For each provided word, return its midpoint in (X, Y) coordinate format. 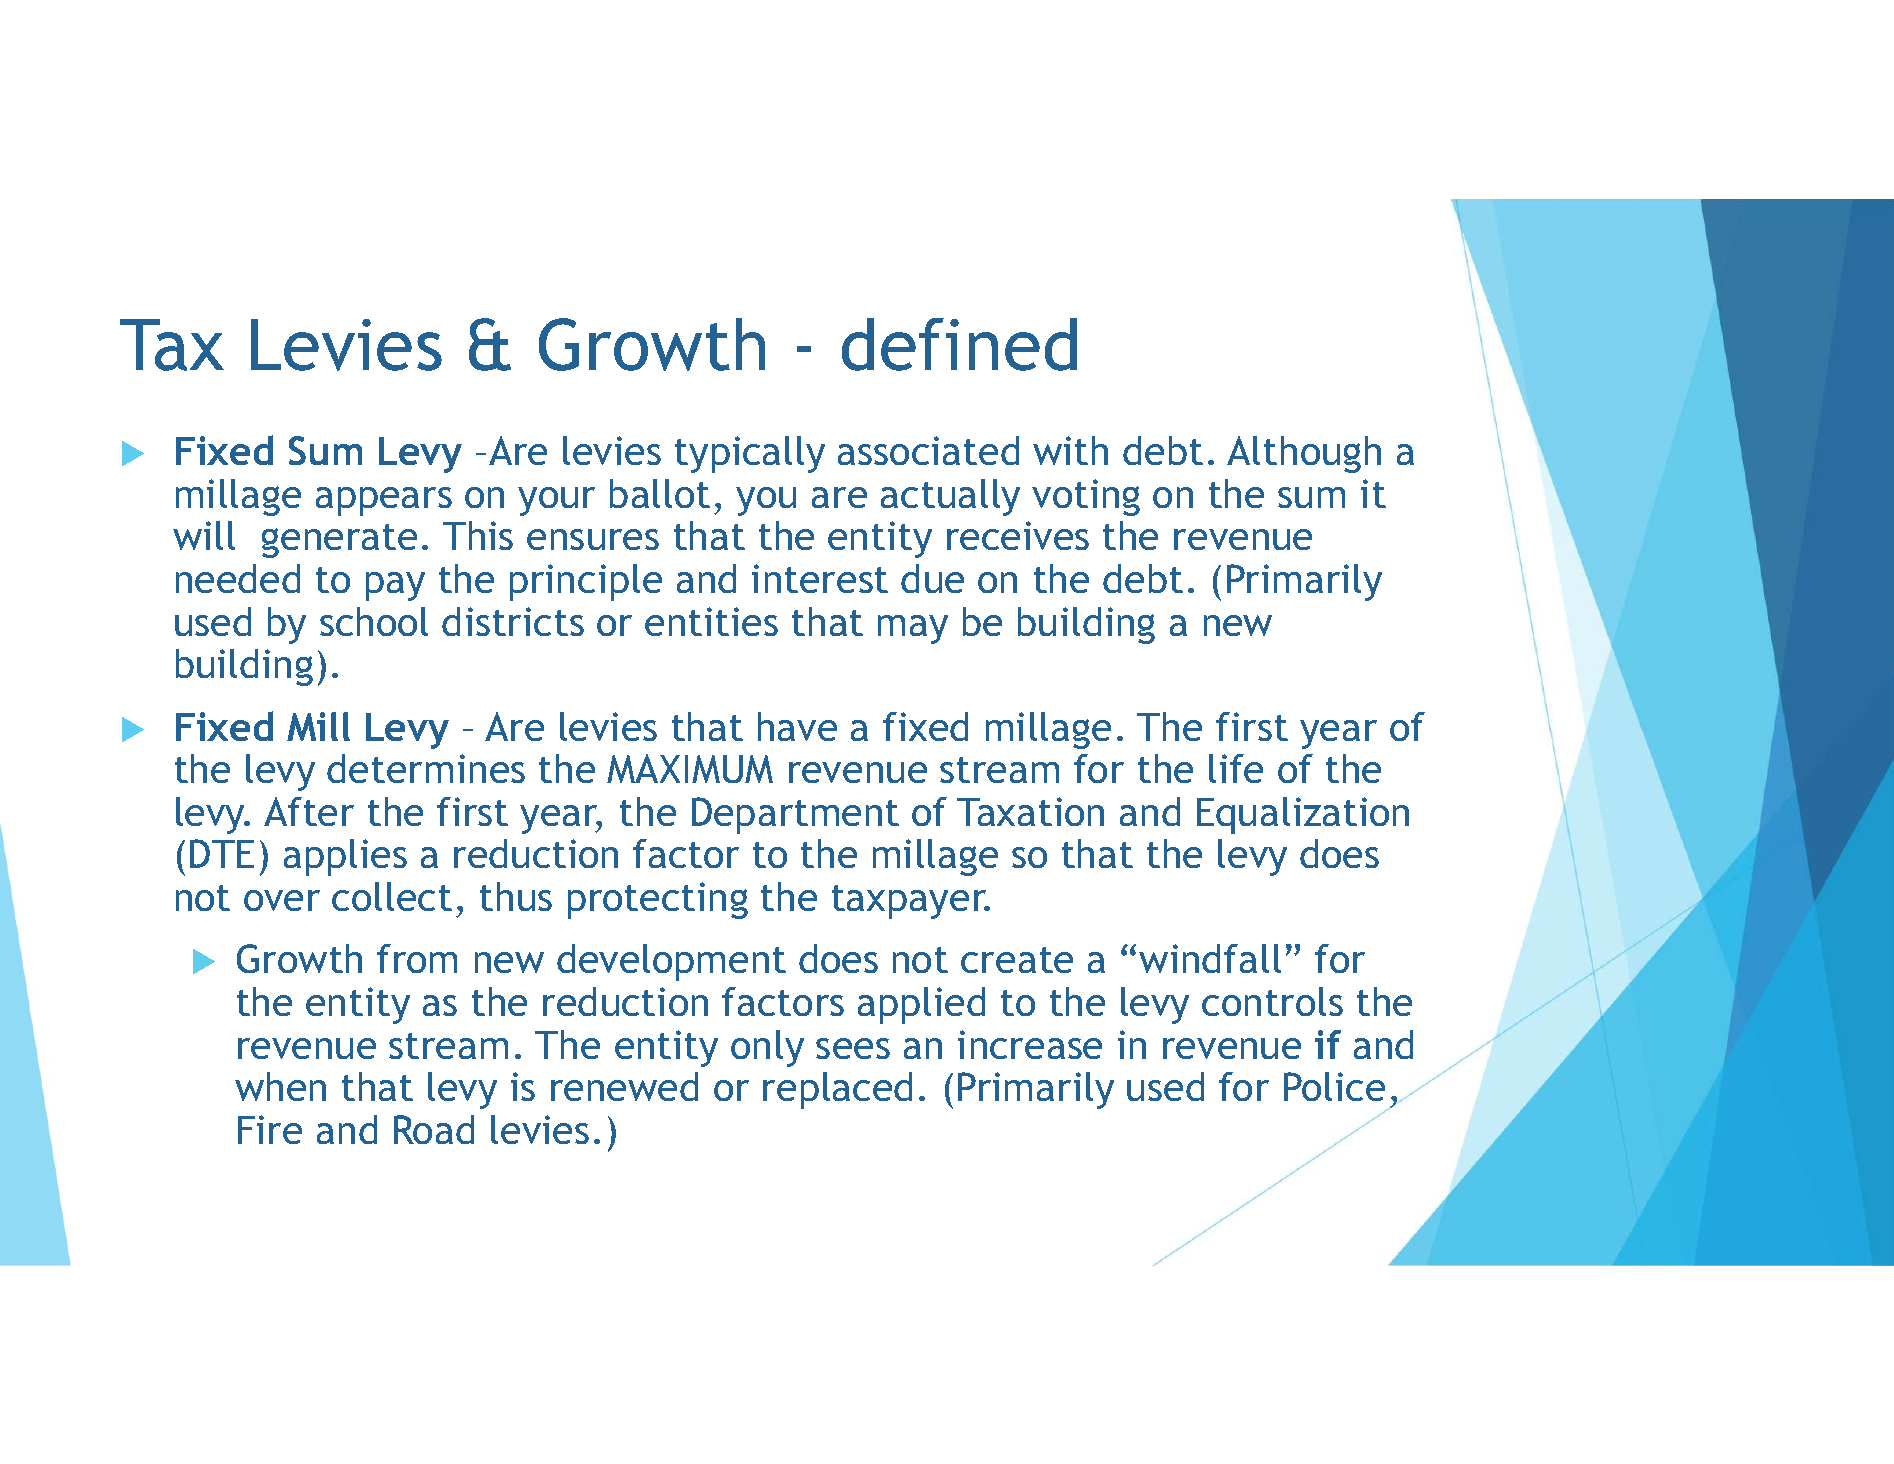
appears (384, 501)
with (1070, 450)
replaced (837, 1090)
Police (1334, 1086)
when (280, 1086)
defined (959, 344)
